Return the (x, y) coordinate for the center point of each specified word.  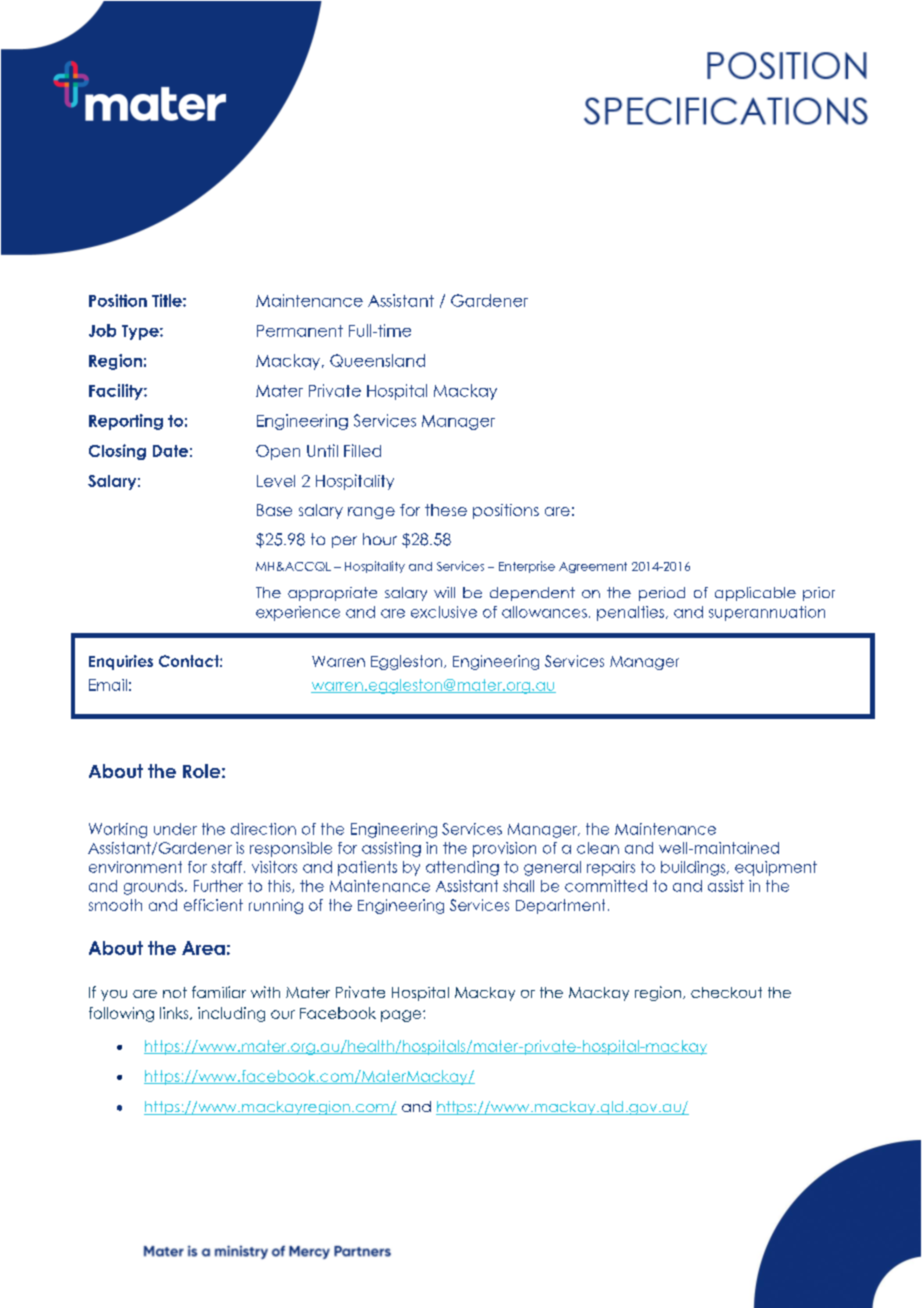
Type (141, 332)
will (444, 592)
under (175, 829)
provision (504, 849)
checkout (726, 992)
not (175, 992)
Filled (362, 450)
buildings (694, 868)
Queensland (377, 360)
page (402, 1016)
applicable (755, 594)
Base (274, 510)
